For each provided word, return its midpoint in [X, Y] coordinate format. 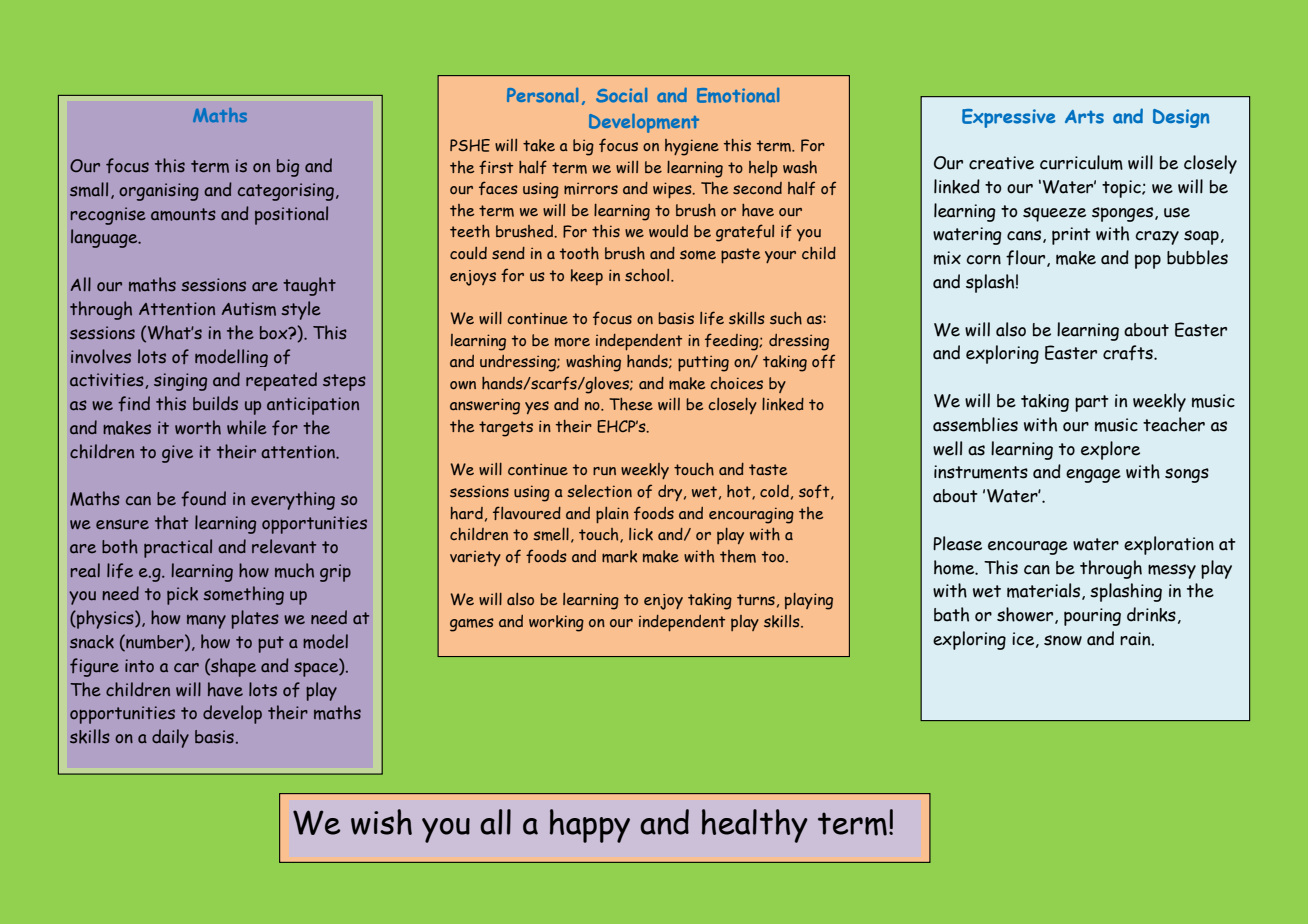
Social [621, 95]
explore [1110, 450]
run [604, 471]
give [177, 454]
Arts [1084, 117]
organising [159, 192]
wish [381, 822]
